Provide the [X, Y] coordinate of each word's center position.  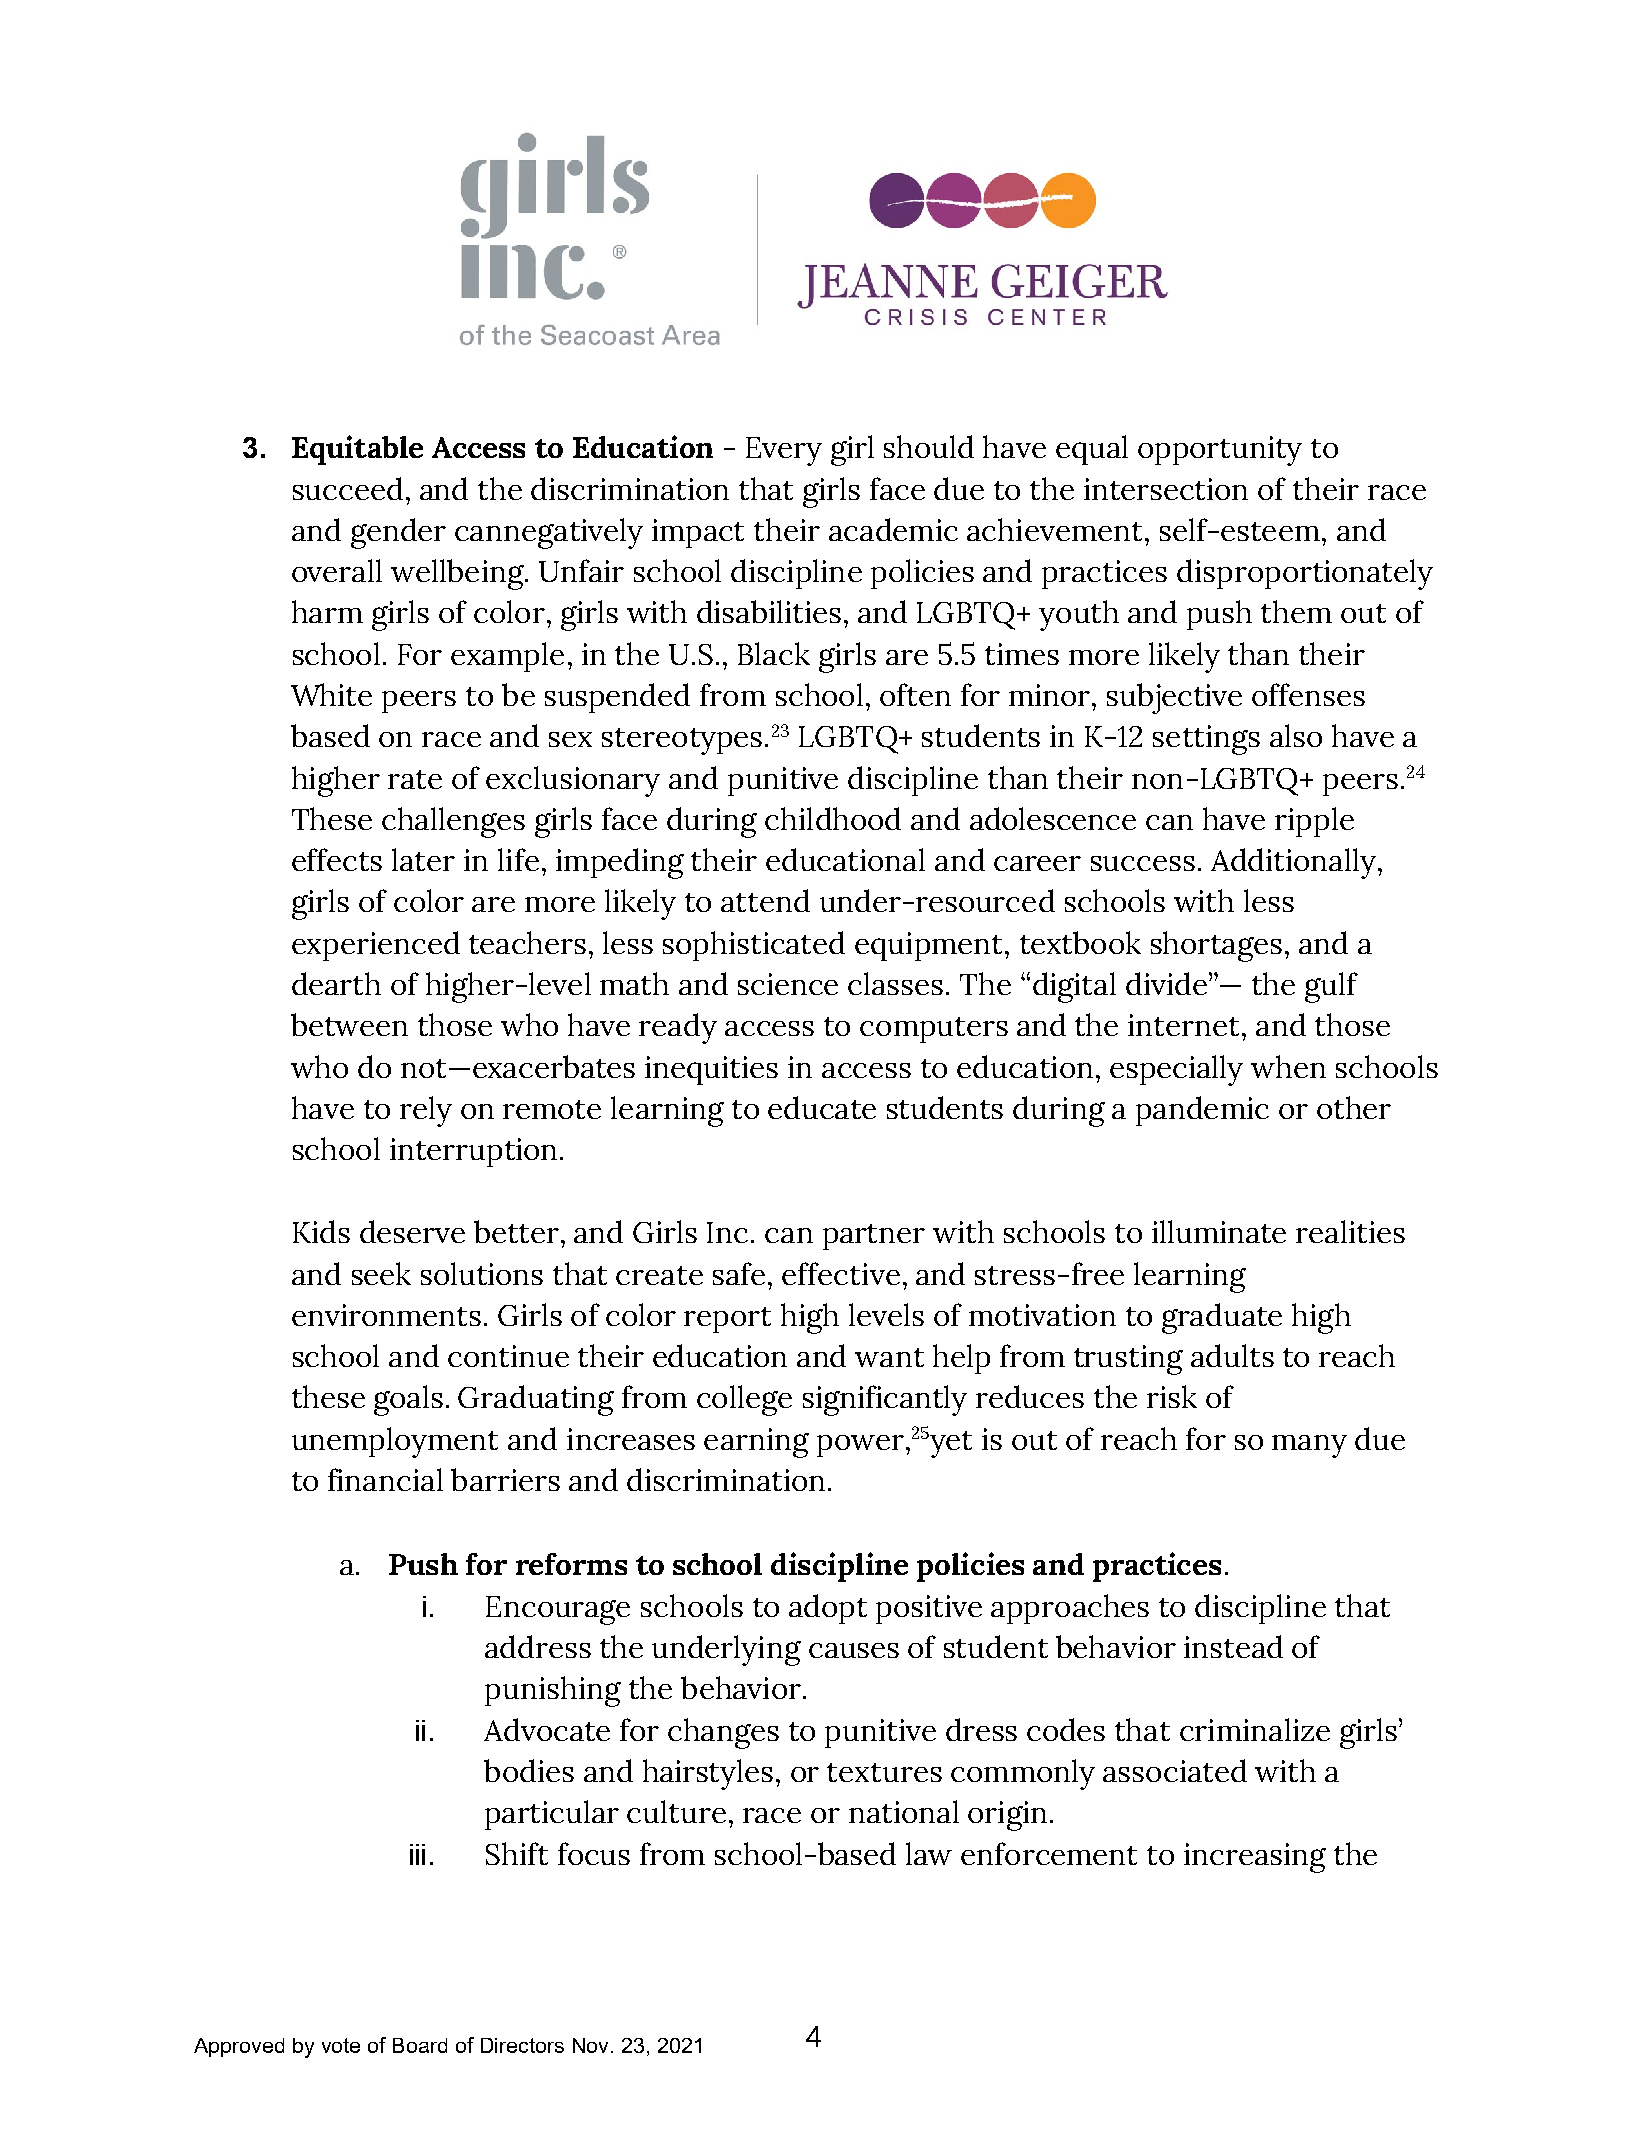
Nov [590, 2045]
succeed [348, 488]
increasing [1255, 1858]
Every [784, 451]
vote [341, 2045]
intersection [1166, 489]
